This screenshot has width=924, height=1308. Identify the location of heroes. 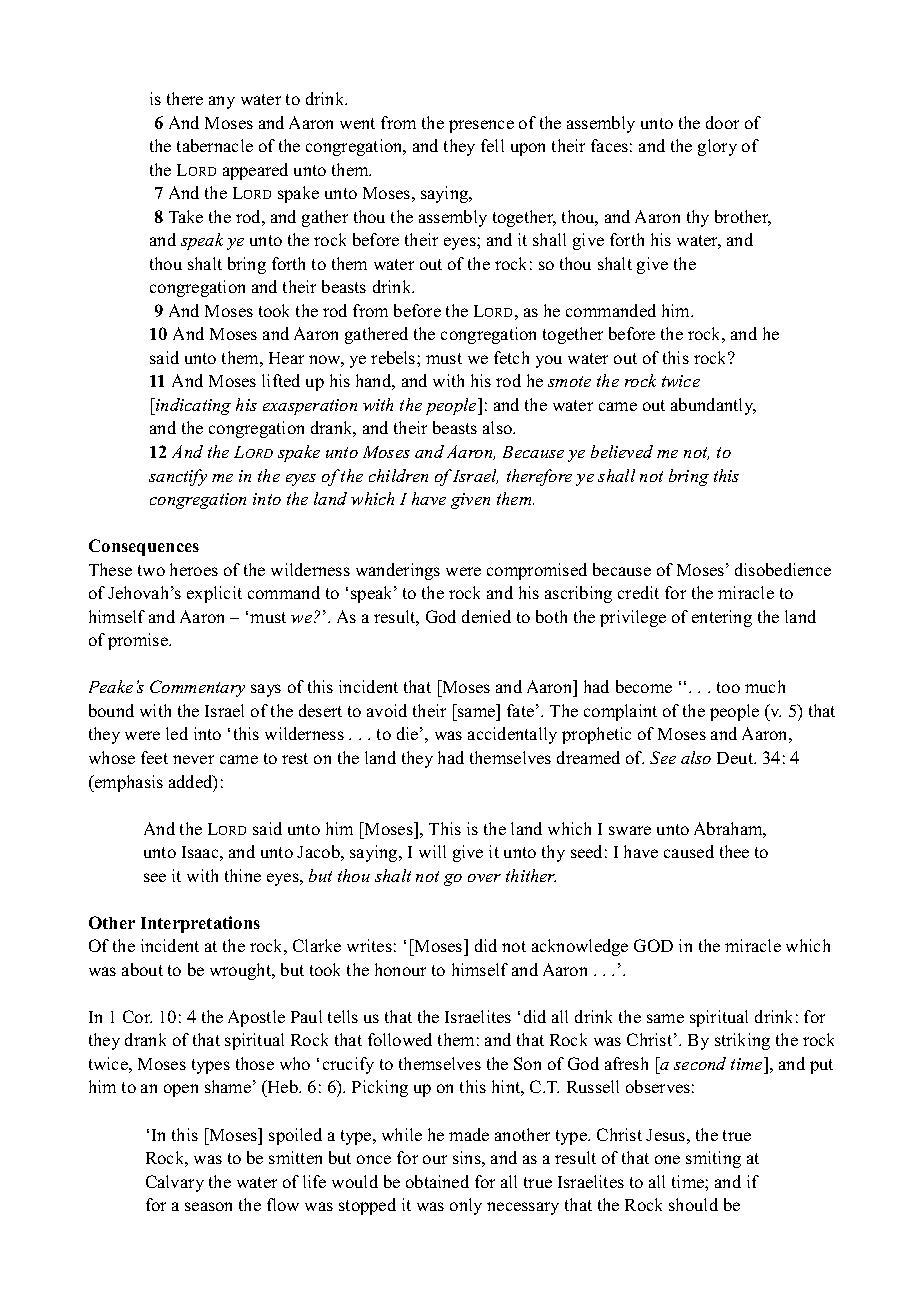
(194, 569).
